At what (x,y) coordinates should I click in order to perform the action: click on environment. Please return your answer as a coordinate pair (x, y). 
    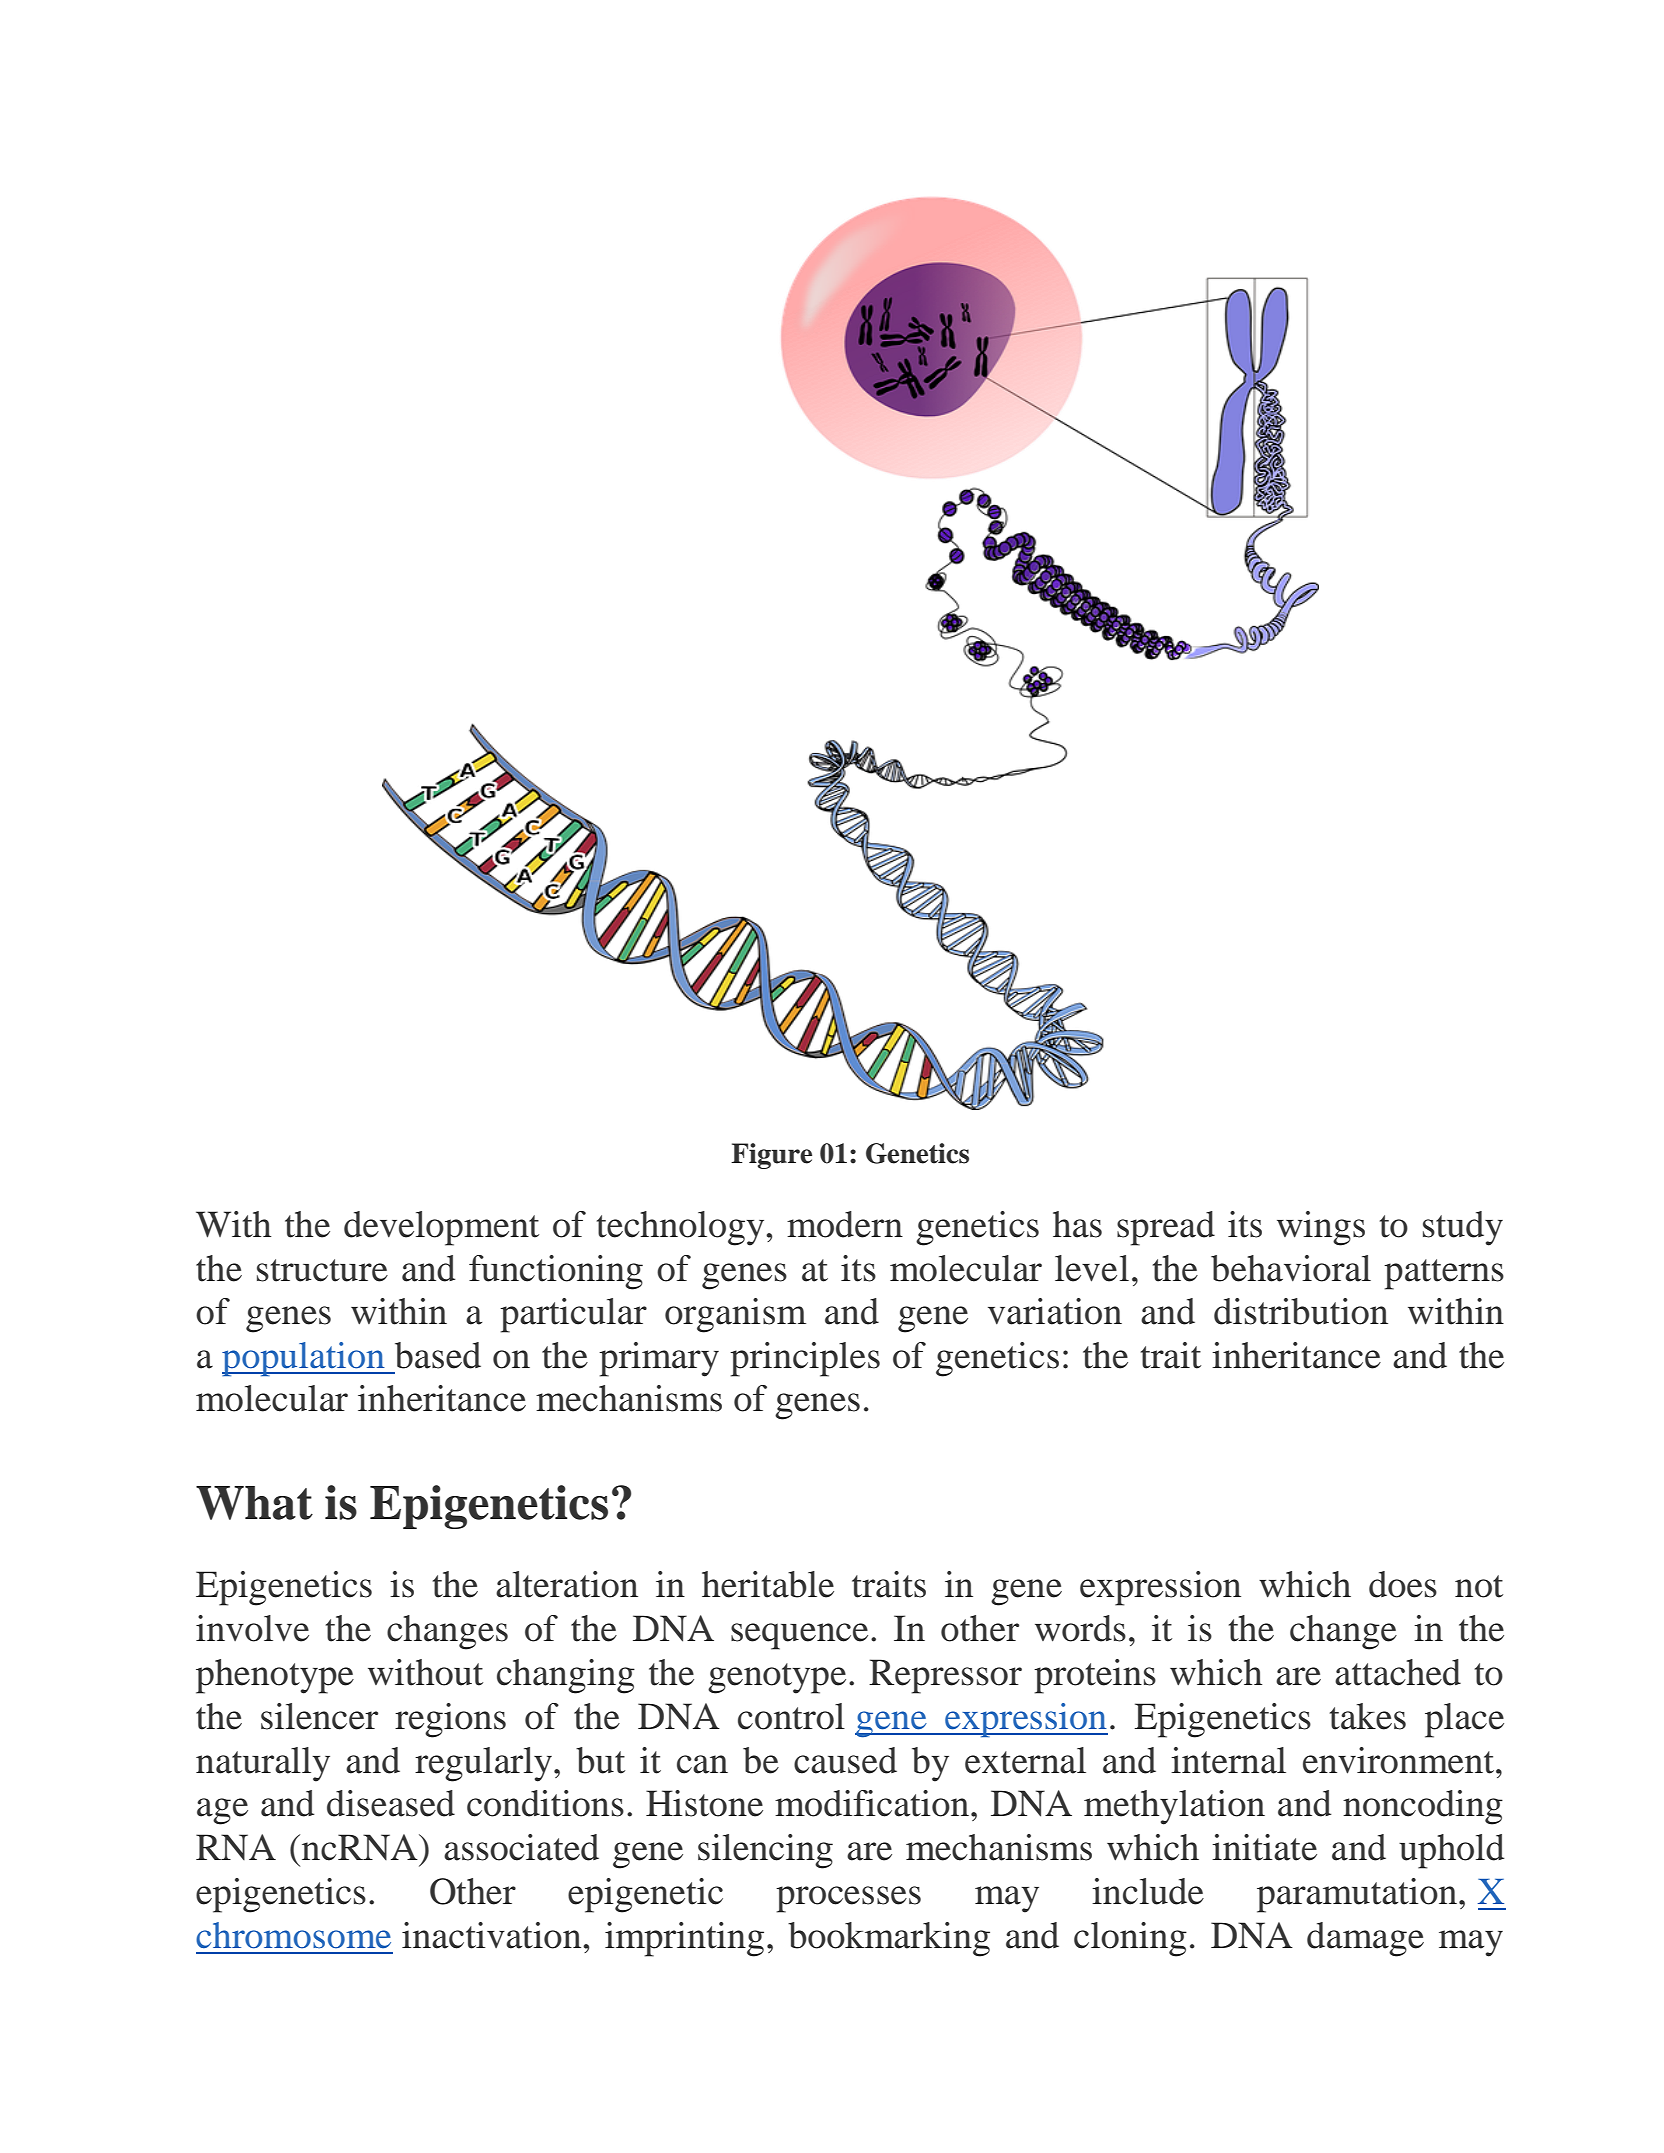
    Looking at the image, I should click on (1400, 1760).
